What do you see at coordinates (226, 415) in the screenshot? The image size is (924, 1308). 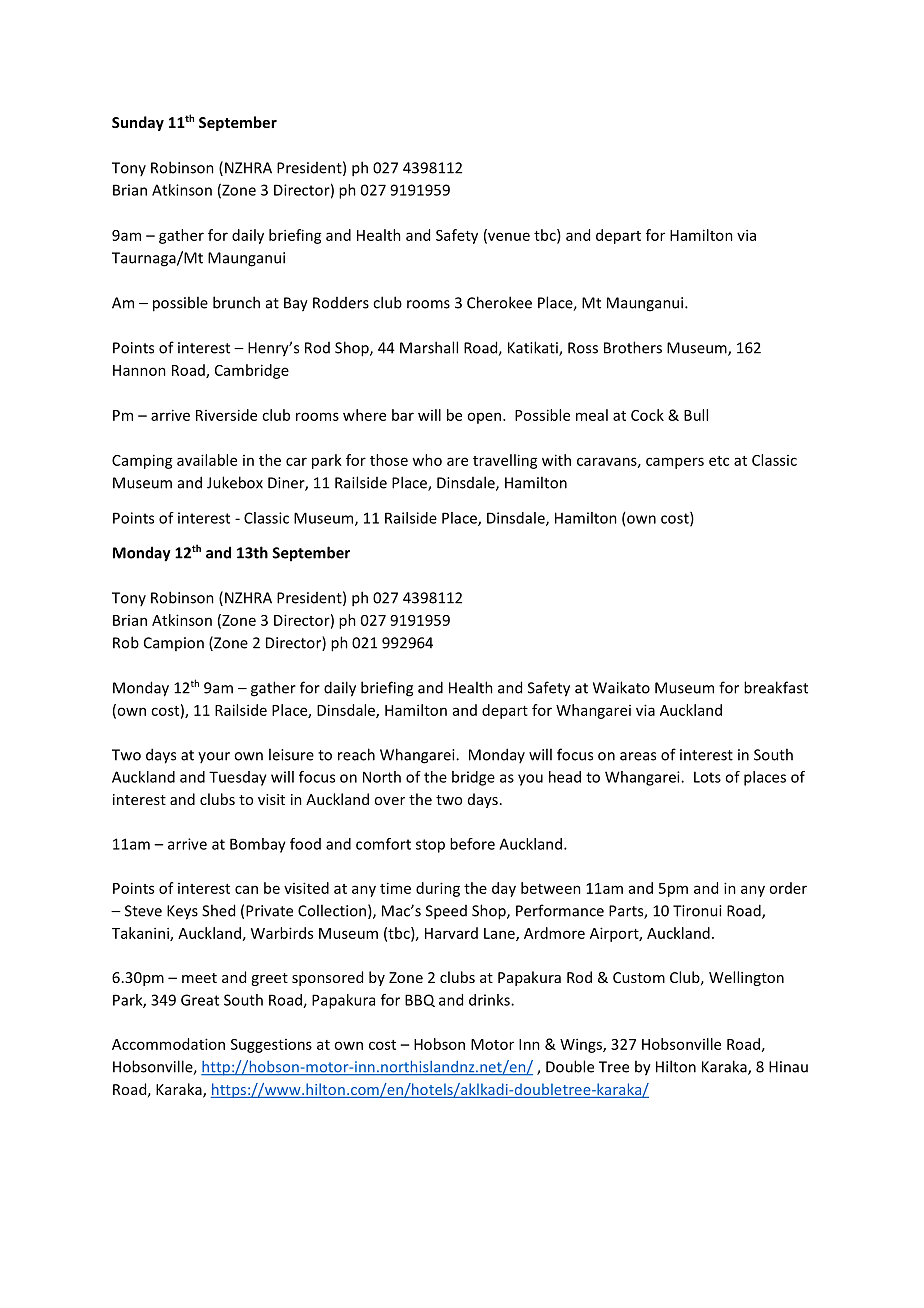 I see `Riverside` at bounding box center [226, 415].
